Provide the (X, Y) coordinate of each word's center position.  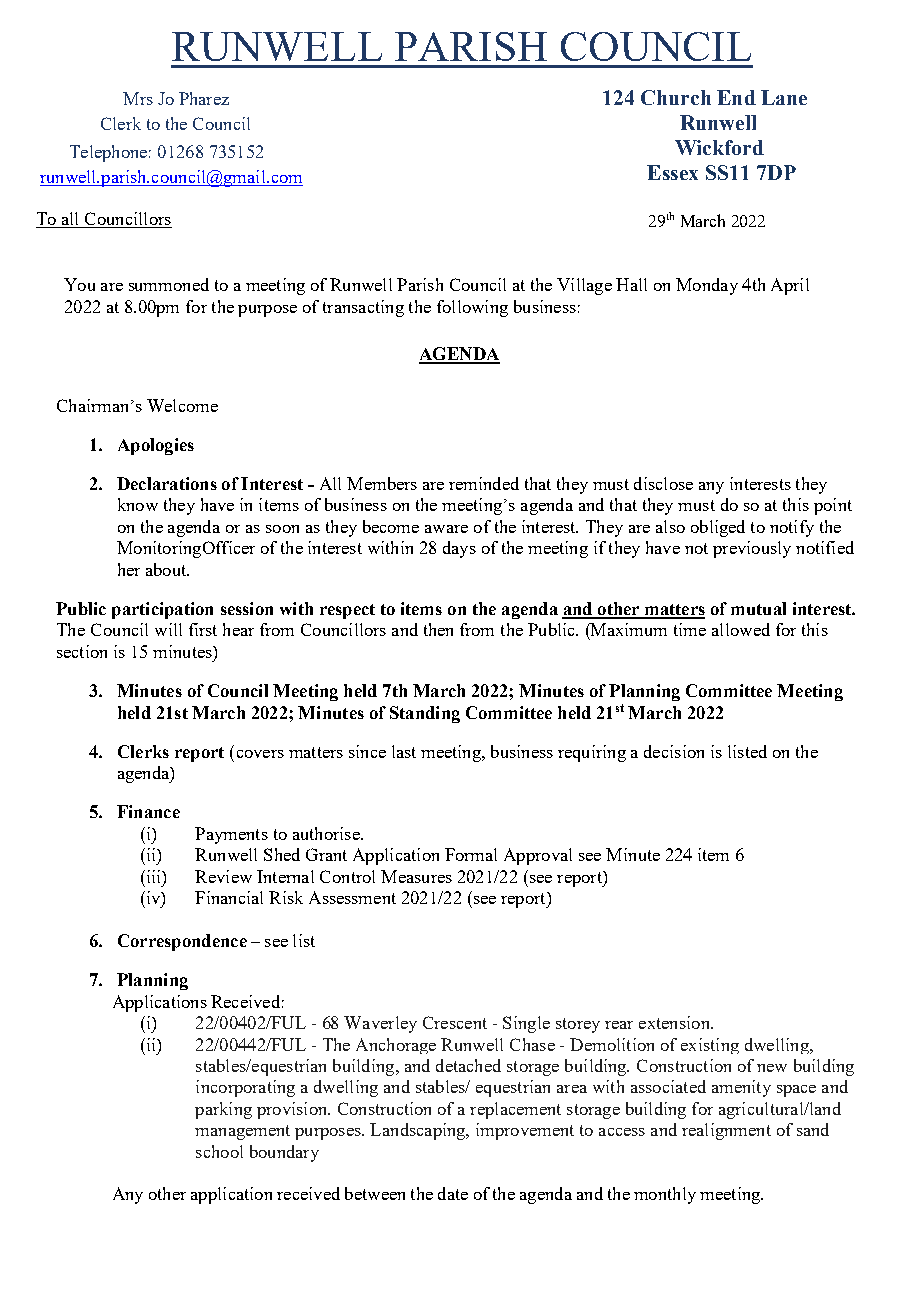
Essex (672, 172)
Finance (148, 811)
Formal (471, 854)
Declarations (167, 483)
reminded (484, 483)
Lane (784, 97)
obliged (718, 528)
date (453, 1193)
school (219, 1151)
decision (674, 751)
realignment (726, 1131)
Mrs (138, 98)
